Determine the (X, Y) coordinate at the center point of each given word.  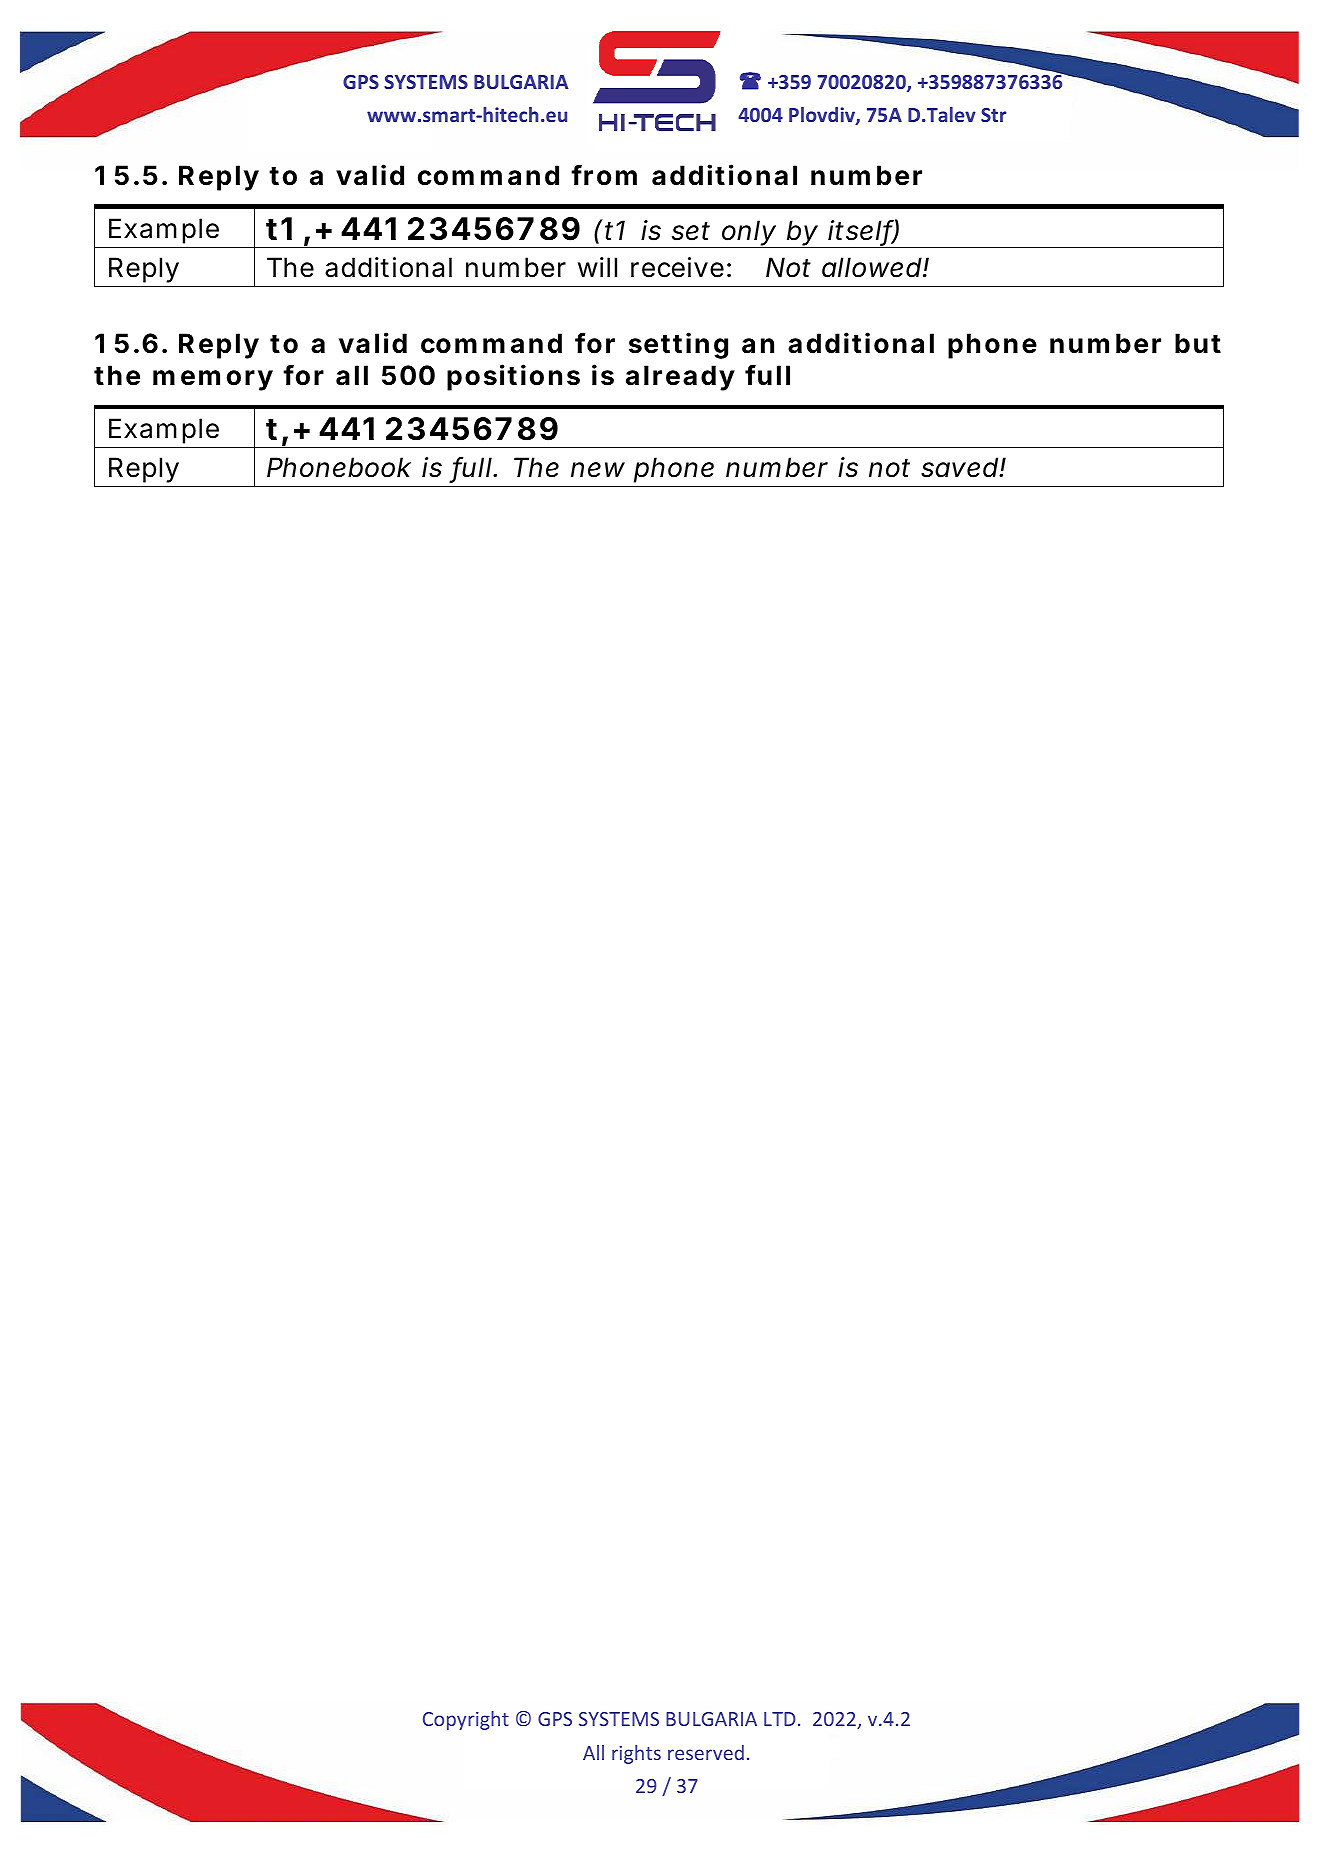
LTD (780, 1719)
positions (513, 377)
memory (213, 380)
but (1198, 343)
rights (636, 1754)
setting (678, 345)
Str (993, 115)
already (680, 378)
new (598, 470)
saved (960, 467)
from (604, 175)
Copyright (466, 1720)
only (749, 234)
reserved (706, 1752)
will (597, 267)
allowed (873, 267)
